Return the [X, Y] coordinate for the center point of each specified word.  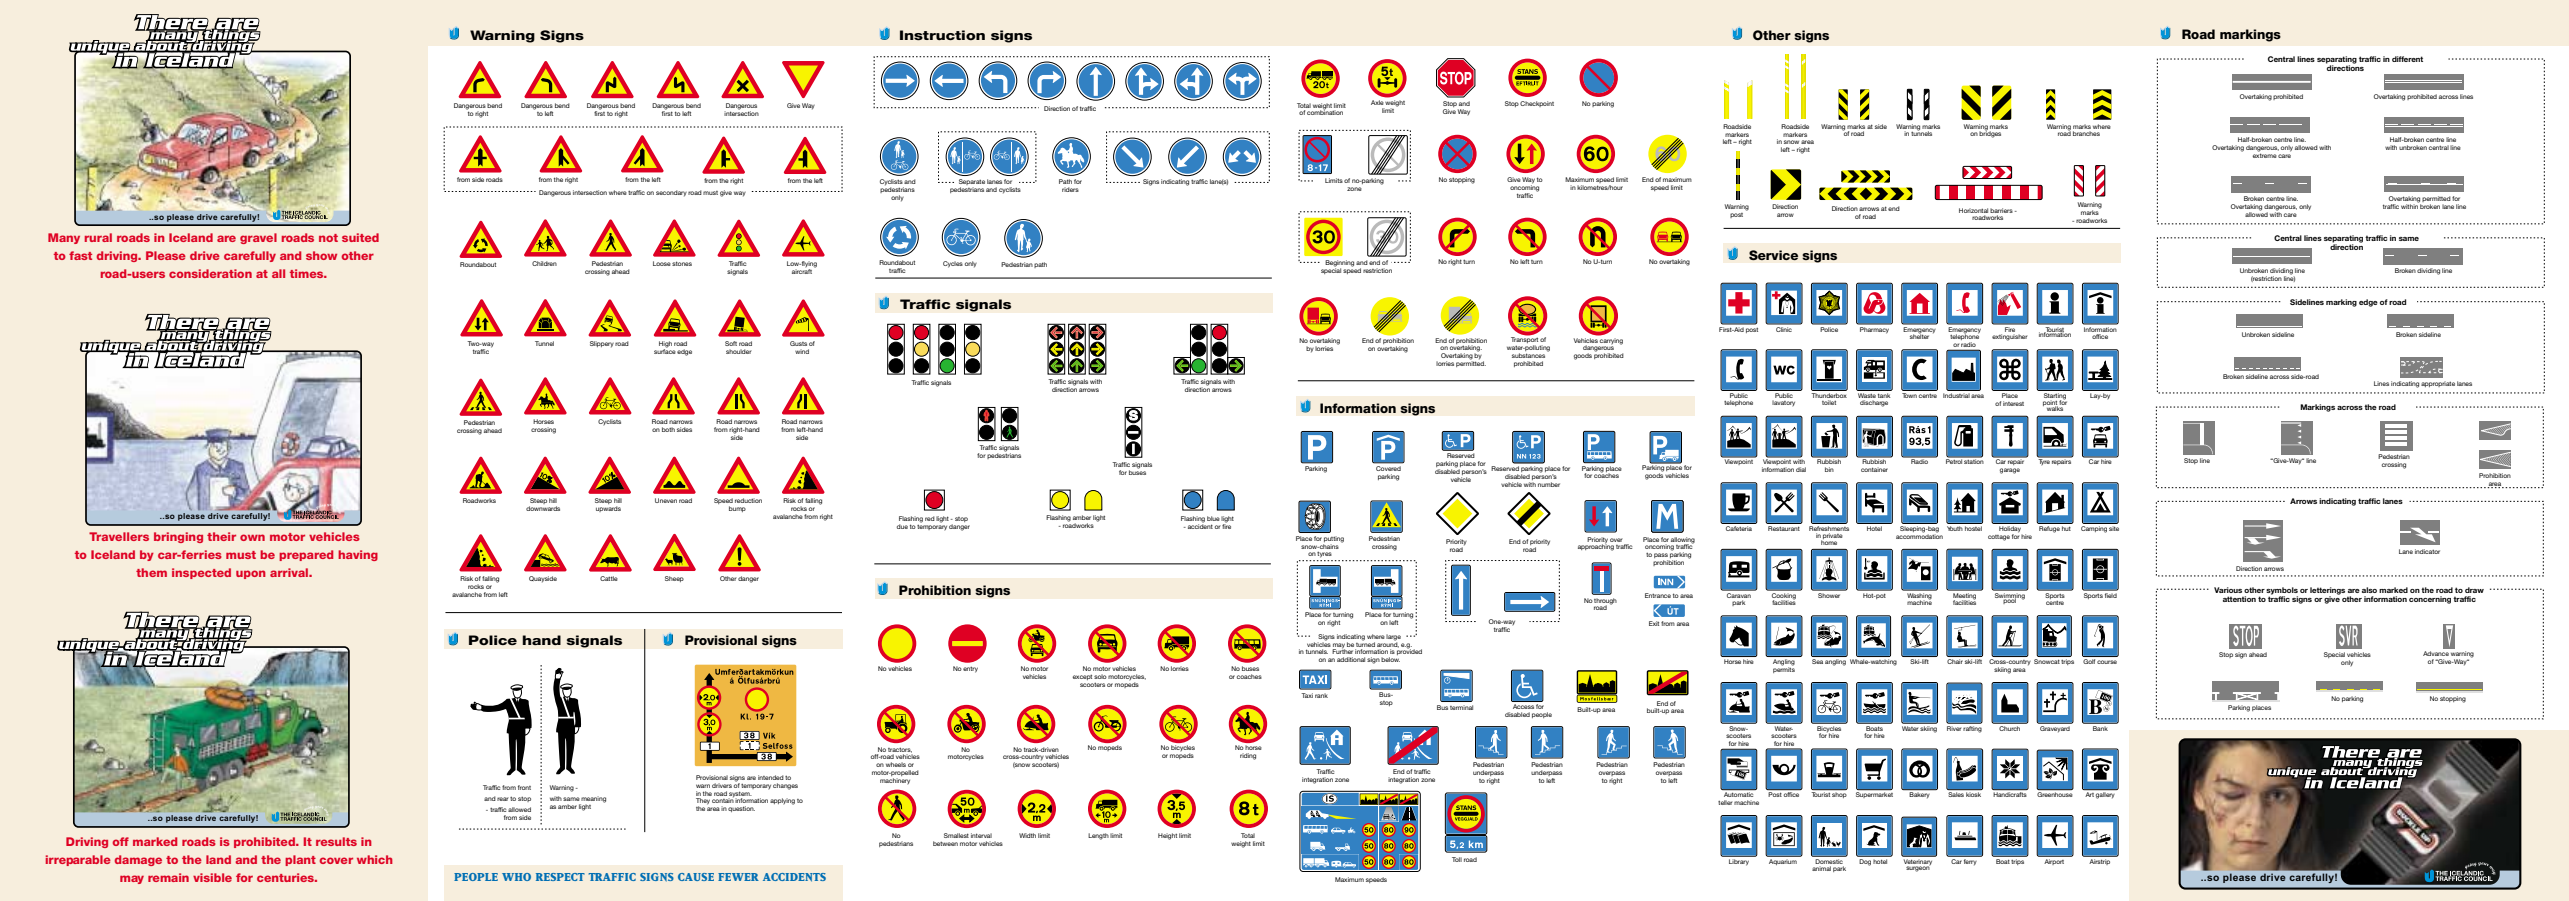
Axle [1377, 102]
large [1393, 637]
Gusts [798, 343]
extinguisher [2010, 337]
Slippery [602, 344]
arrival [290, 572]
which [375, 859]
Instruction [942, 35]
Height [1167, 836]
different [2407, 59]
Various [2228, 590]
